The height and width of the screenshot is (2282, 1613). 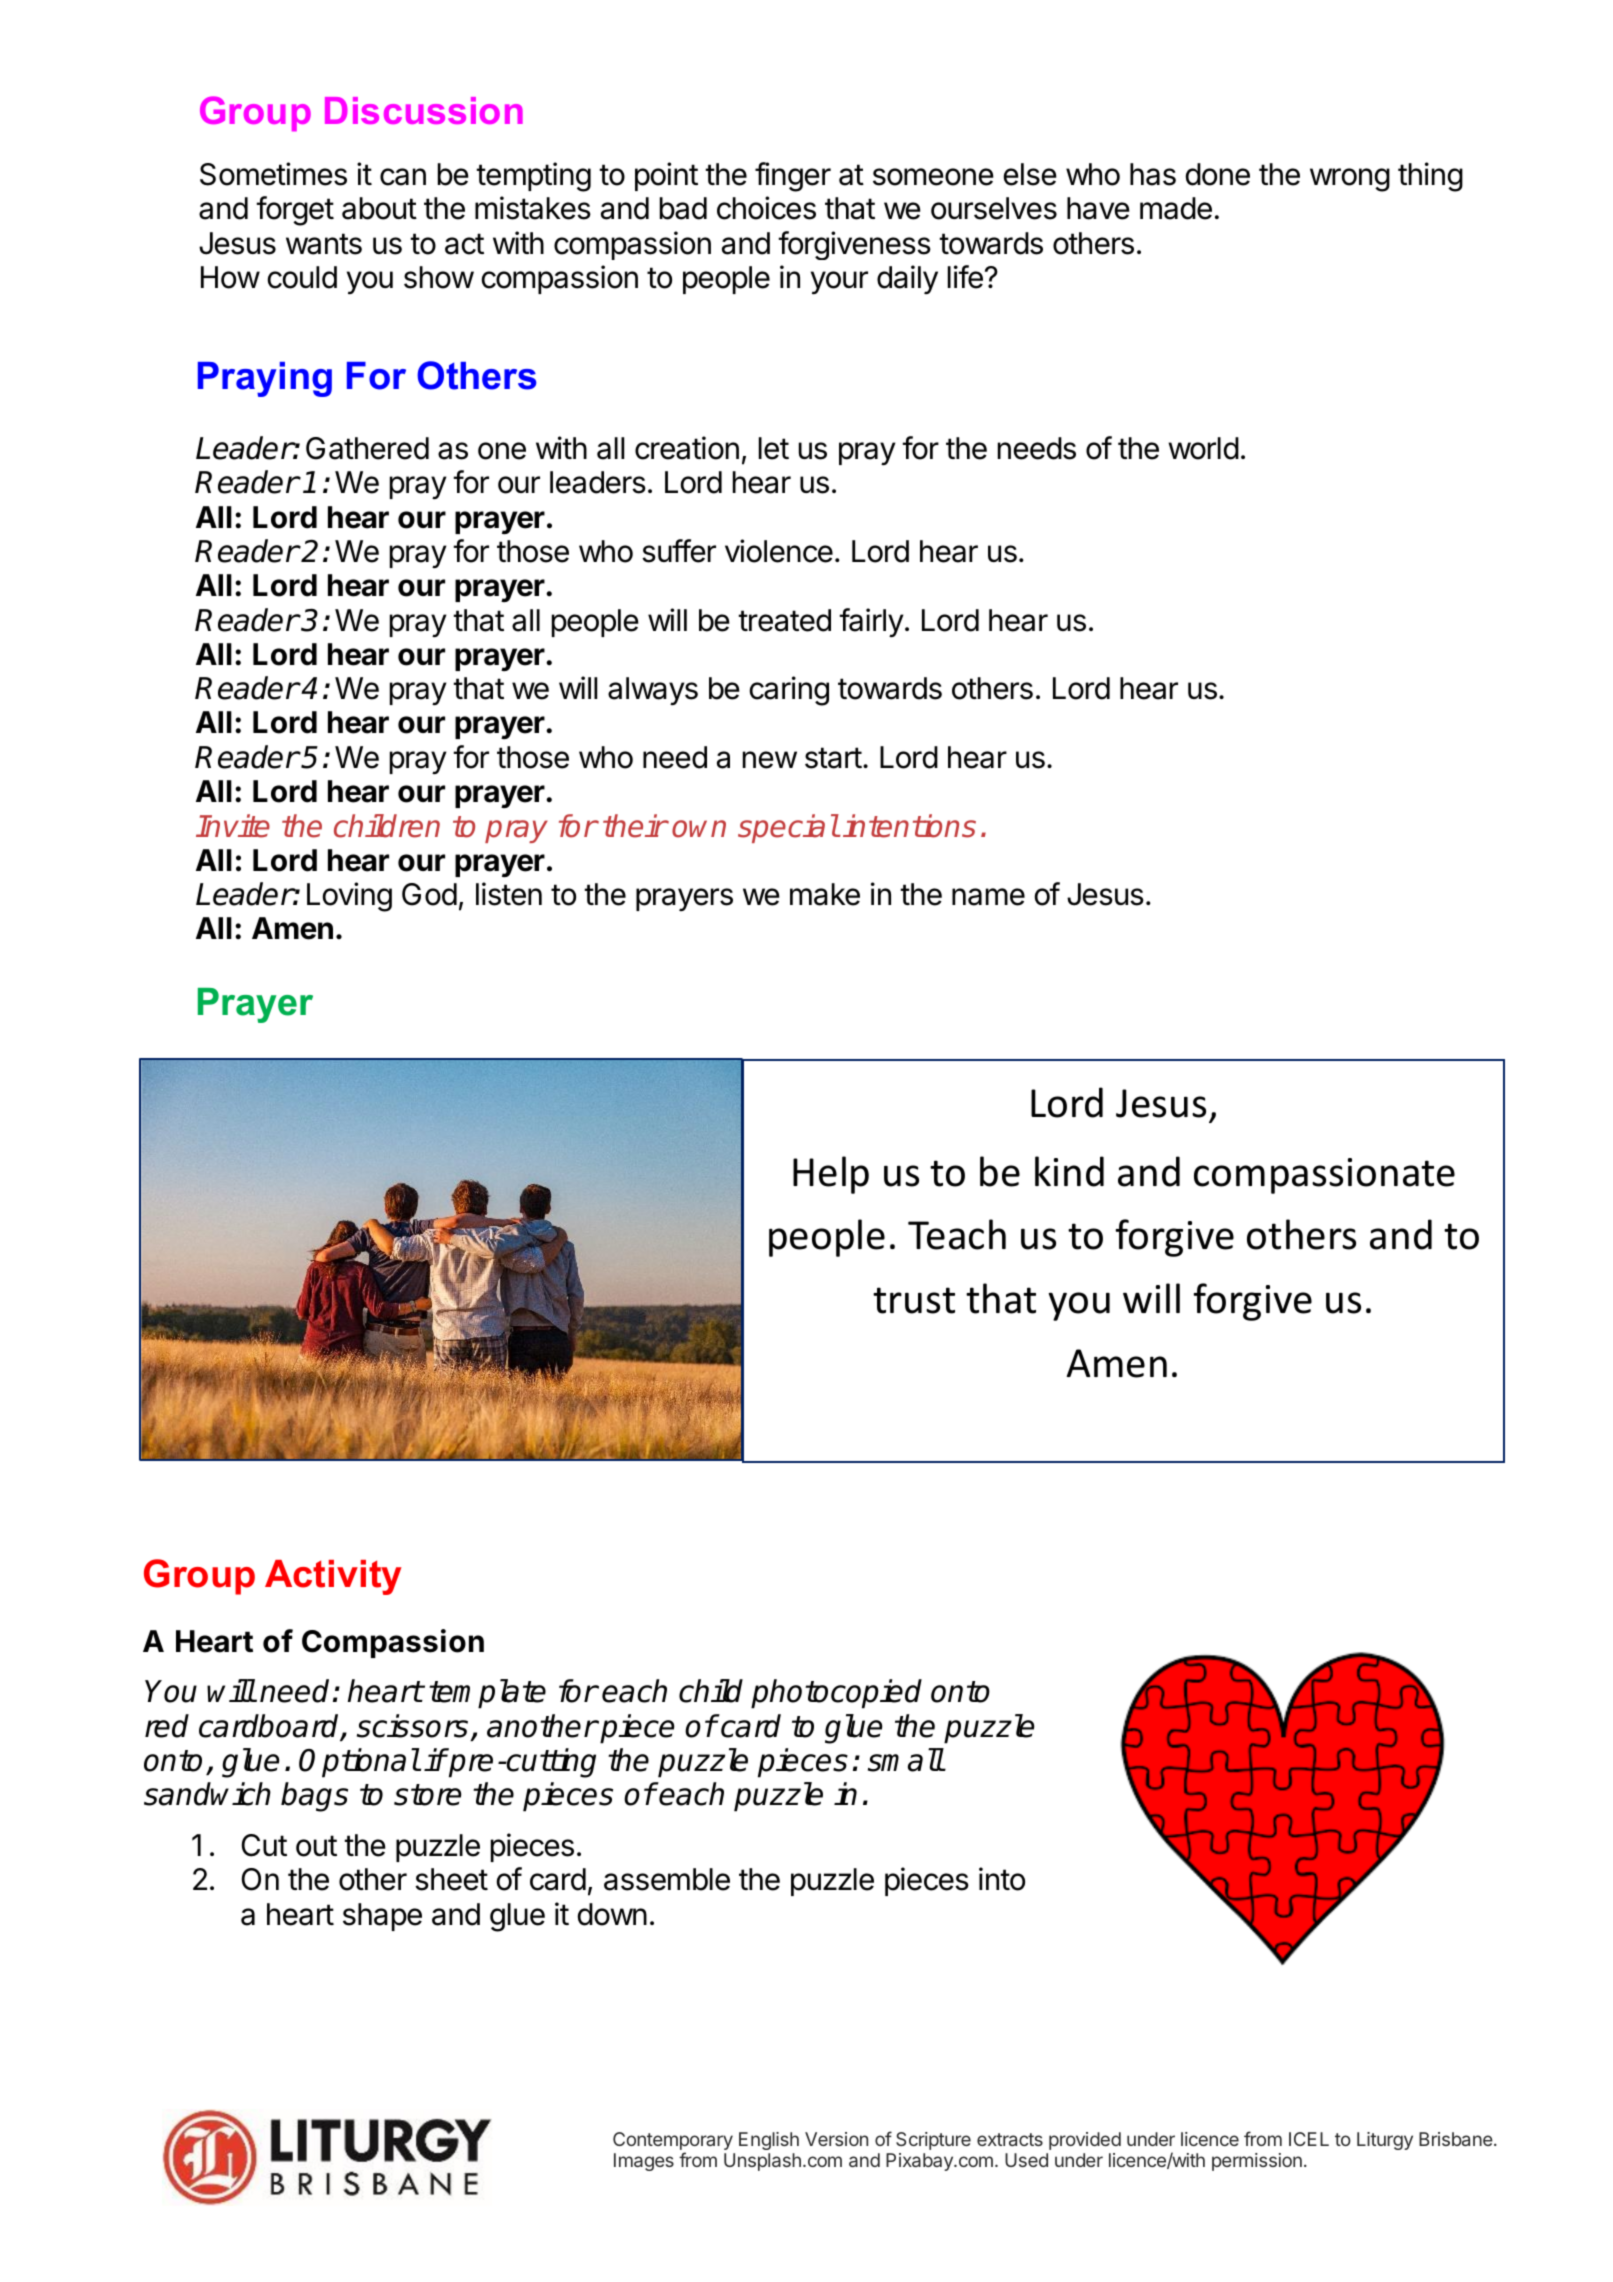 What do you see at coordinates (382, 1917) in the screenshot?
I see `shape` at bounding box center [382, 1917].
